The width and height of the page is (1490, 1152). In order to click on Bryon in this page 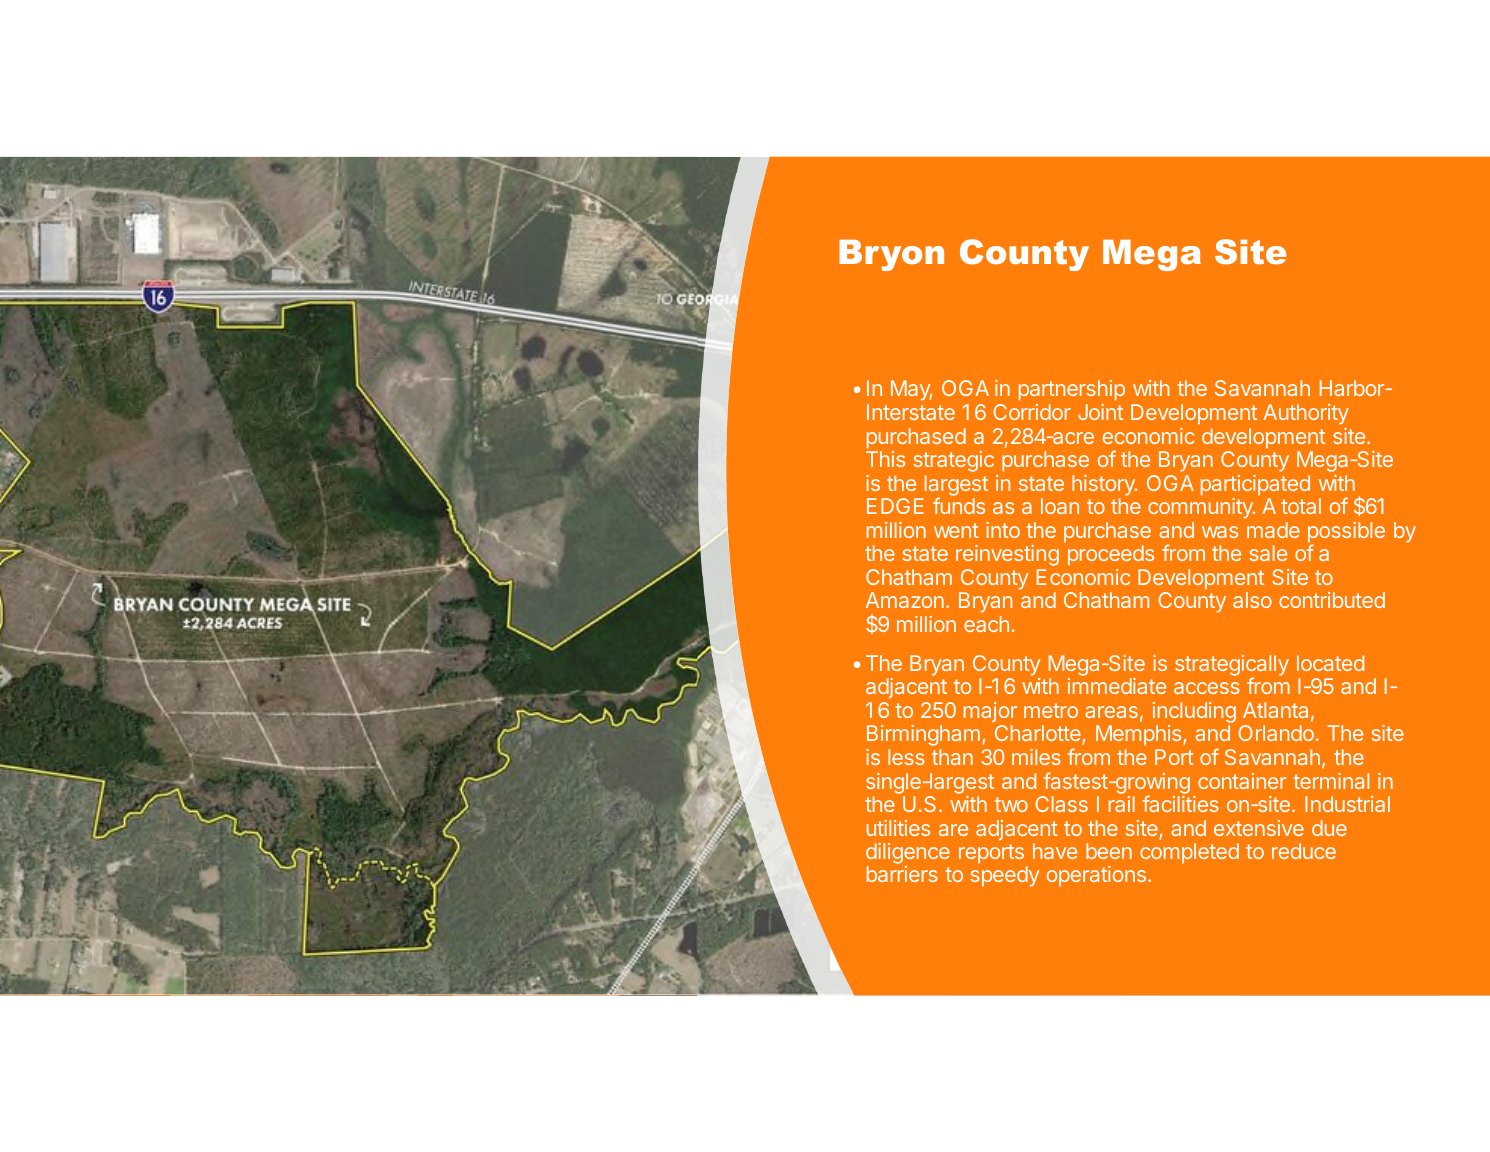, I will do `click(891, 255)`.
